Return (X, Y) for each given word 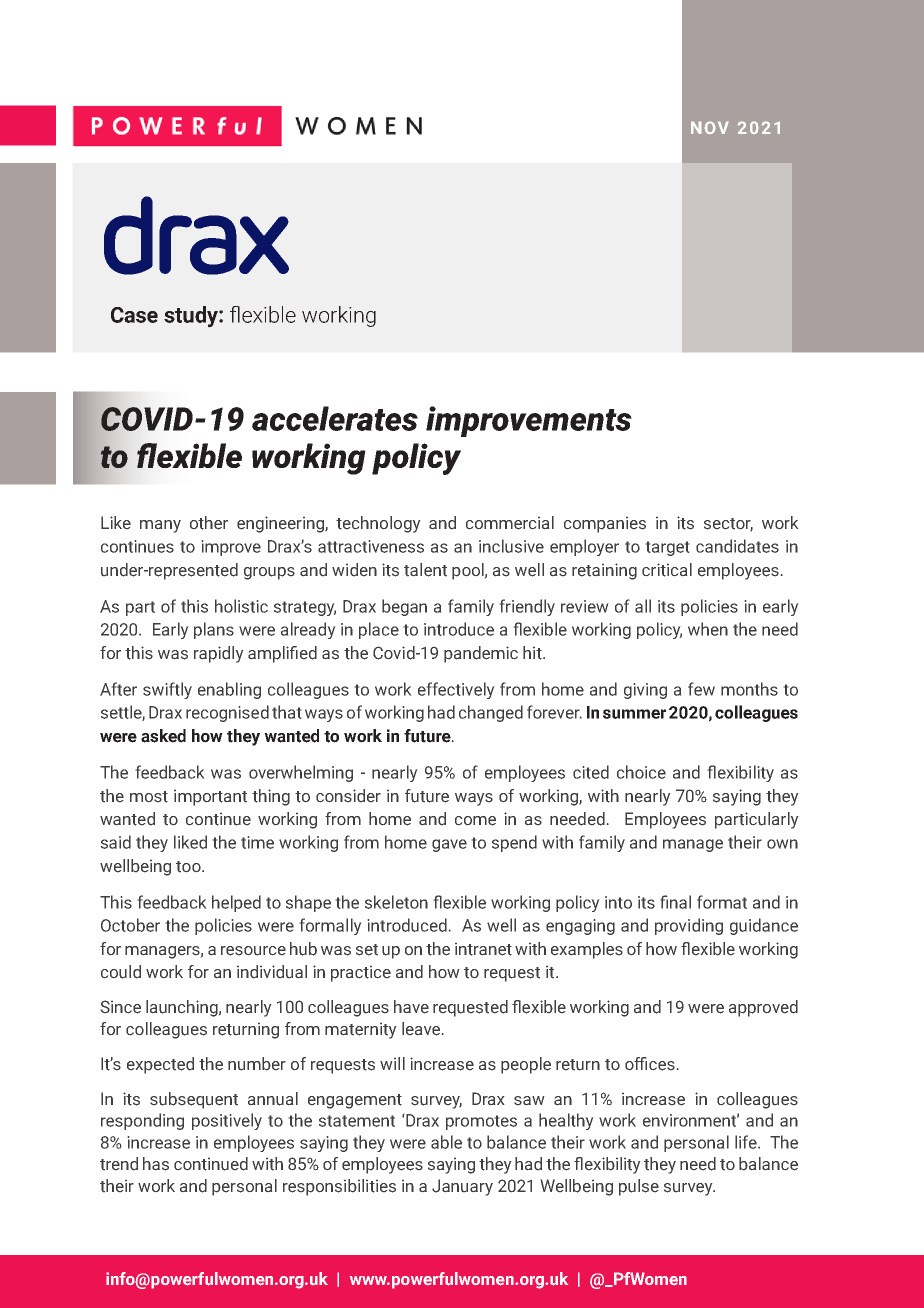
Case (134, 315)
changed (491, 713)
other (209, 523)
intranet (483, 949)
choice (641, 772)
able (446, 1142)
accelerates (335, 418)
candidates (737, 546)
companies (605, 525)
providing (689, 926)
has (156, 1164)
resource (253, 951)
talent (425, 570)
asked (163, 736)
